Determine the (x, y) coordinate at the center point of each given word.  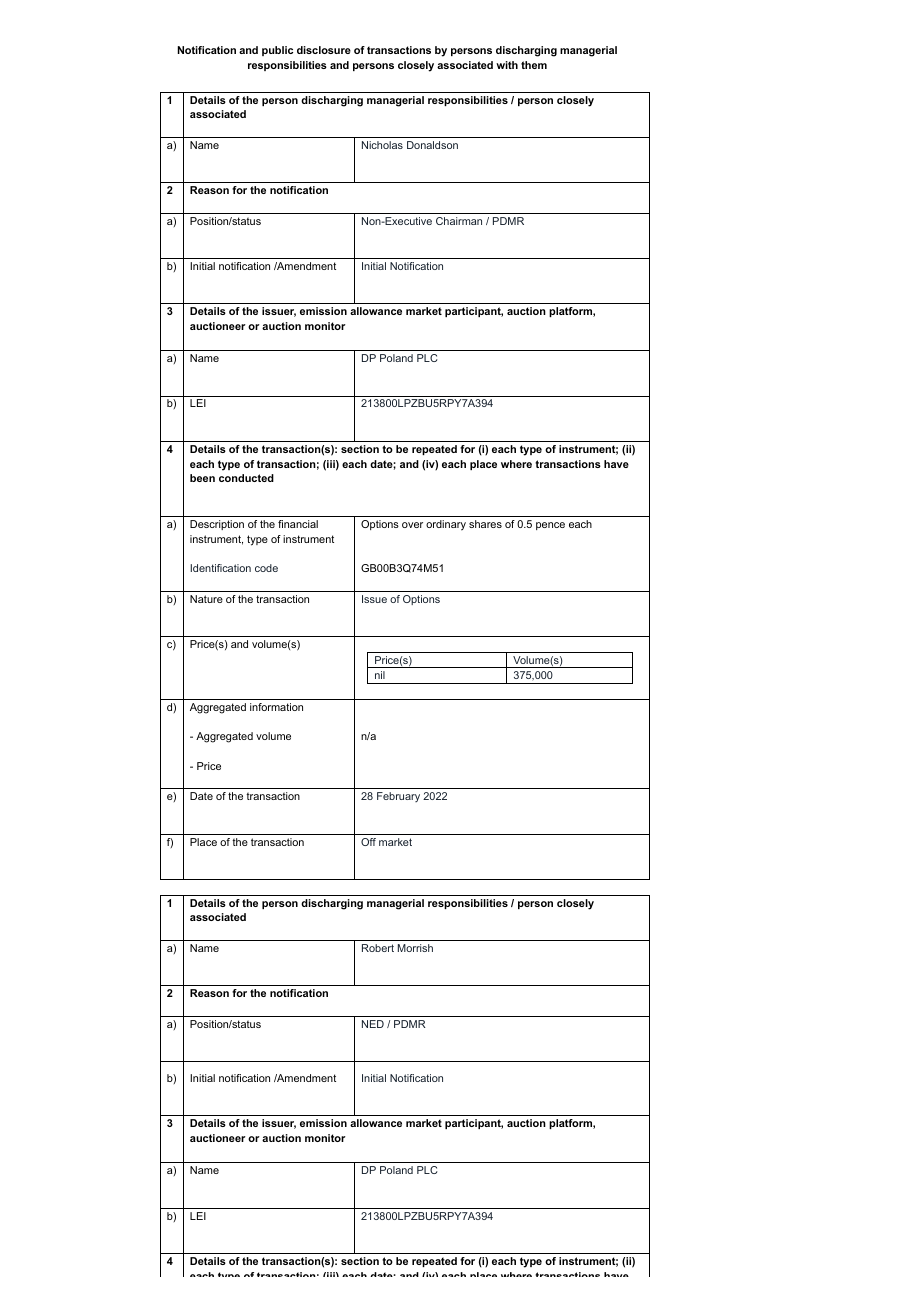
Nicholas (382, 145)
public (277, 51)
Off (368, 842)
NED (373, 1024)
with (507, 65)
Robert (378, 948)
